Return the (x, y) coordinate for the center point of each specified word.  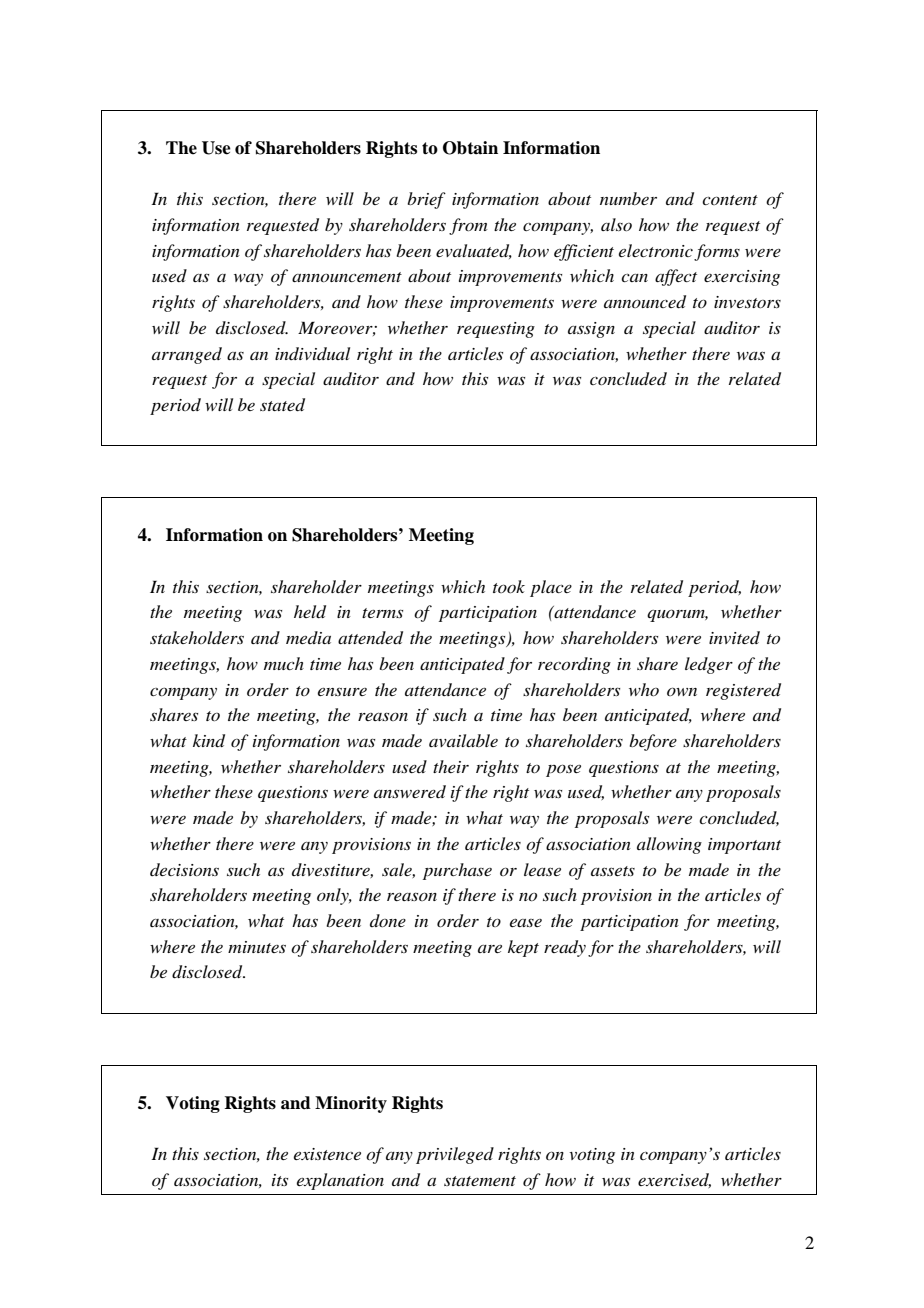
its (280, 1180)
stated (282, 405)
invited (734, 637)
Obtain (470, 148)
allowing (669, 845)
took (509, 586)
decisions (184, 869)
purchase (457, 871)
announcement (347, 277)
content (730, 200)
